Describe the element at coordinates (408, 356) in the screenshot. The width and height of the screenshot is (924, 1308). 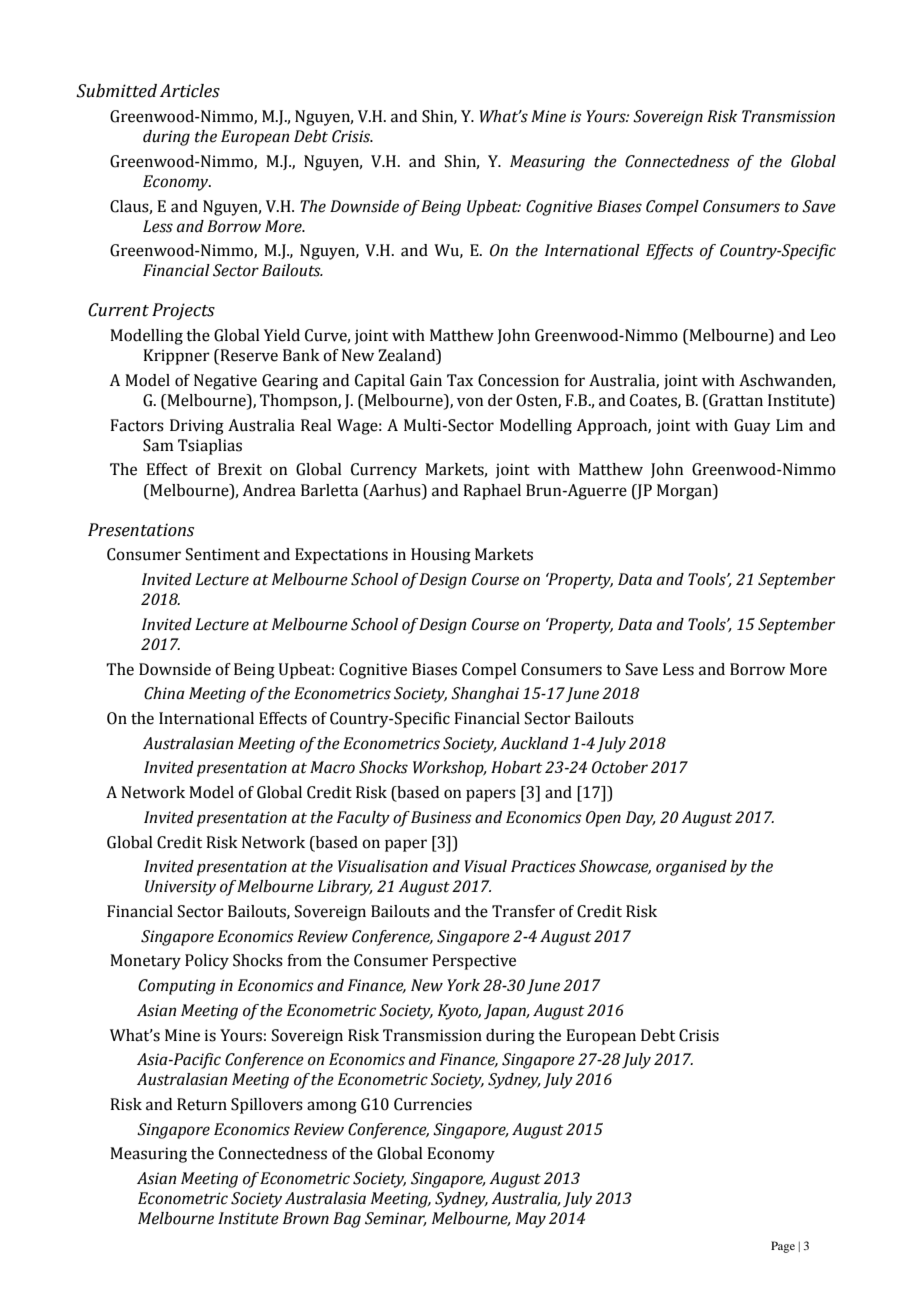
I see `Zealand` at that location.
